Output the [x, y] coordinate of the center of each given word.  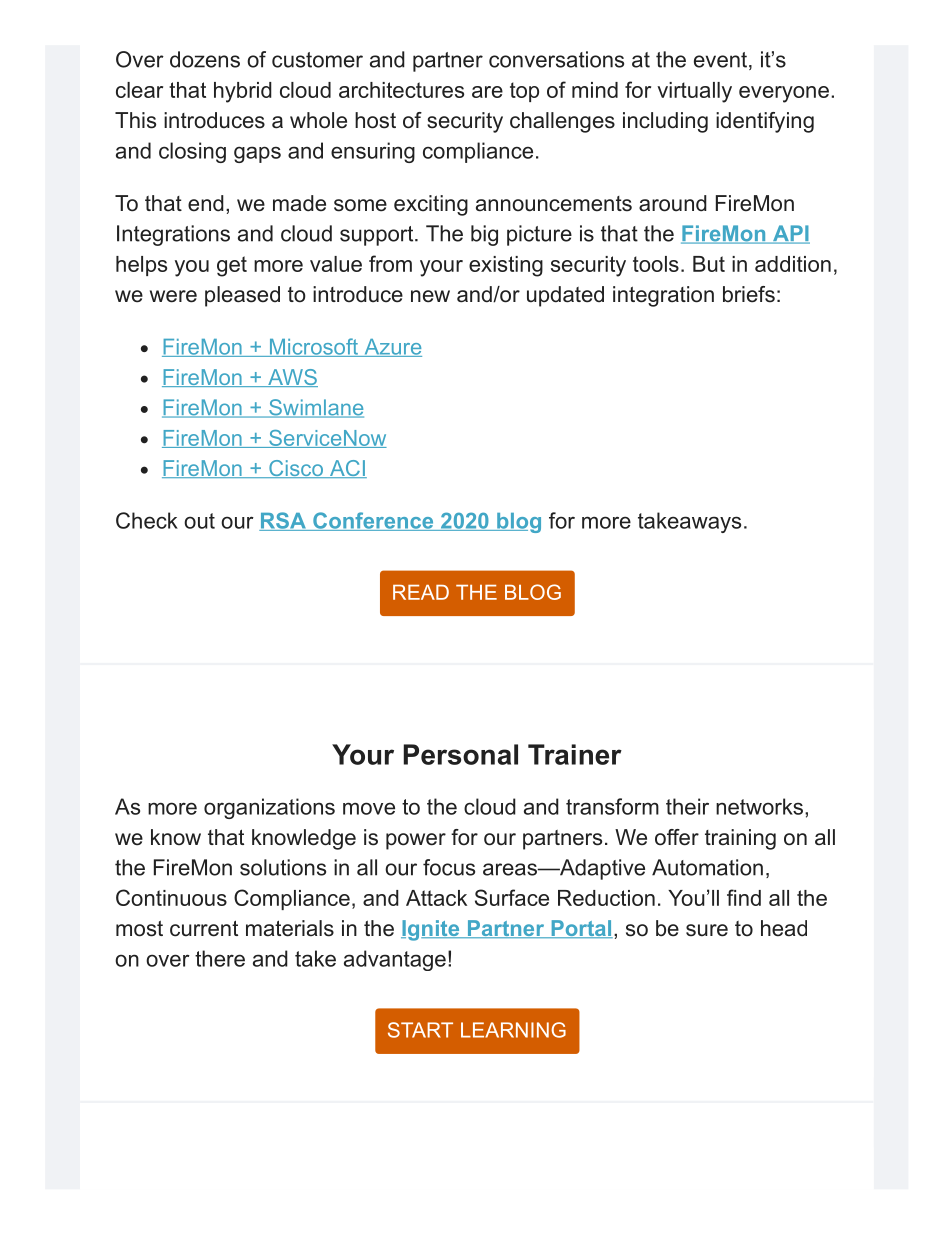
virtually [694, 92]
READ [421, 592]
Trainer [575, 754]
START [420, 1030]
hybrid [243, 92]
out [199, 521]
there [220, 958]
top [524, 92]
